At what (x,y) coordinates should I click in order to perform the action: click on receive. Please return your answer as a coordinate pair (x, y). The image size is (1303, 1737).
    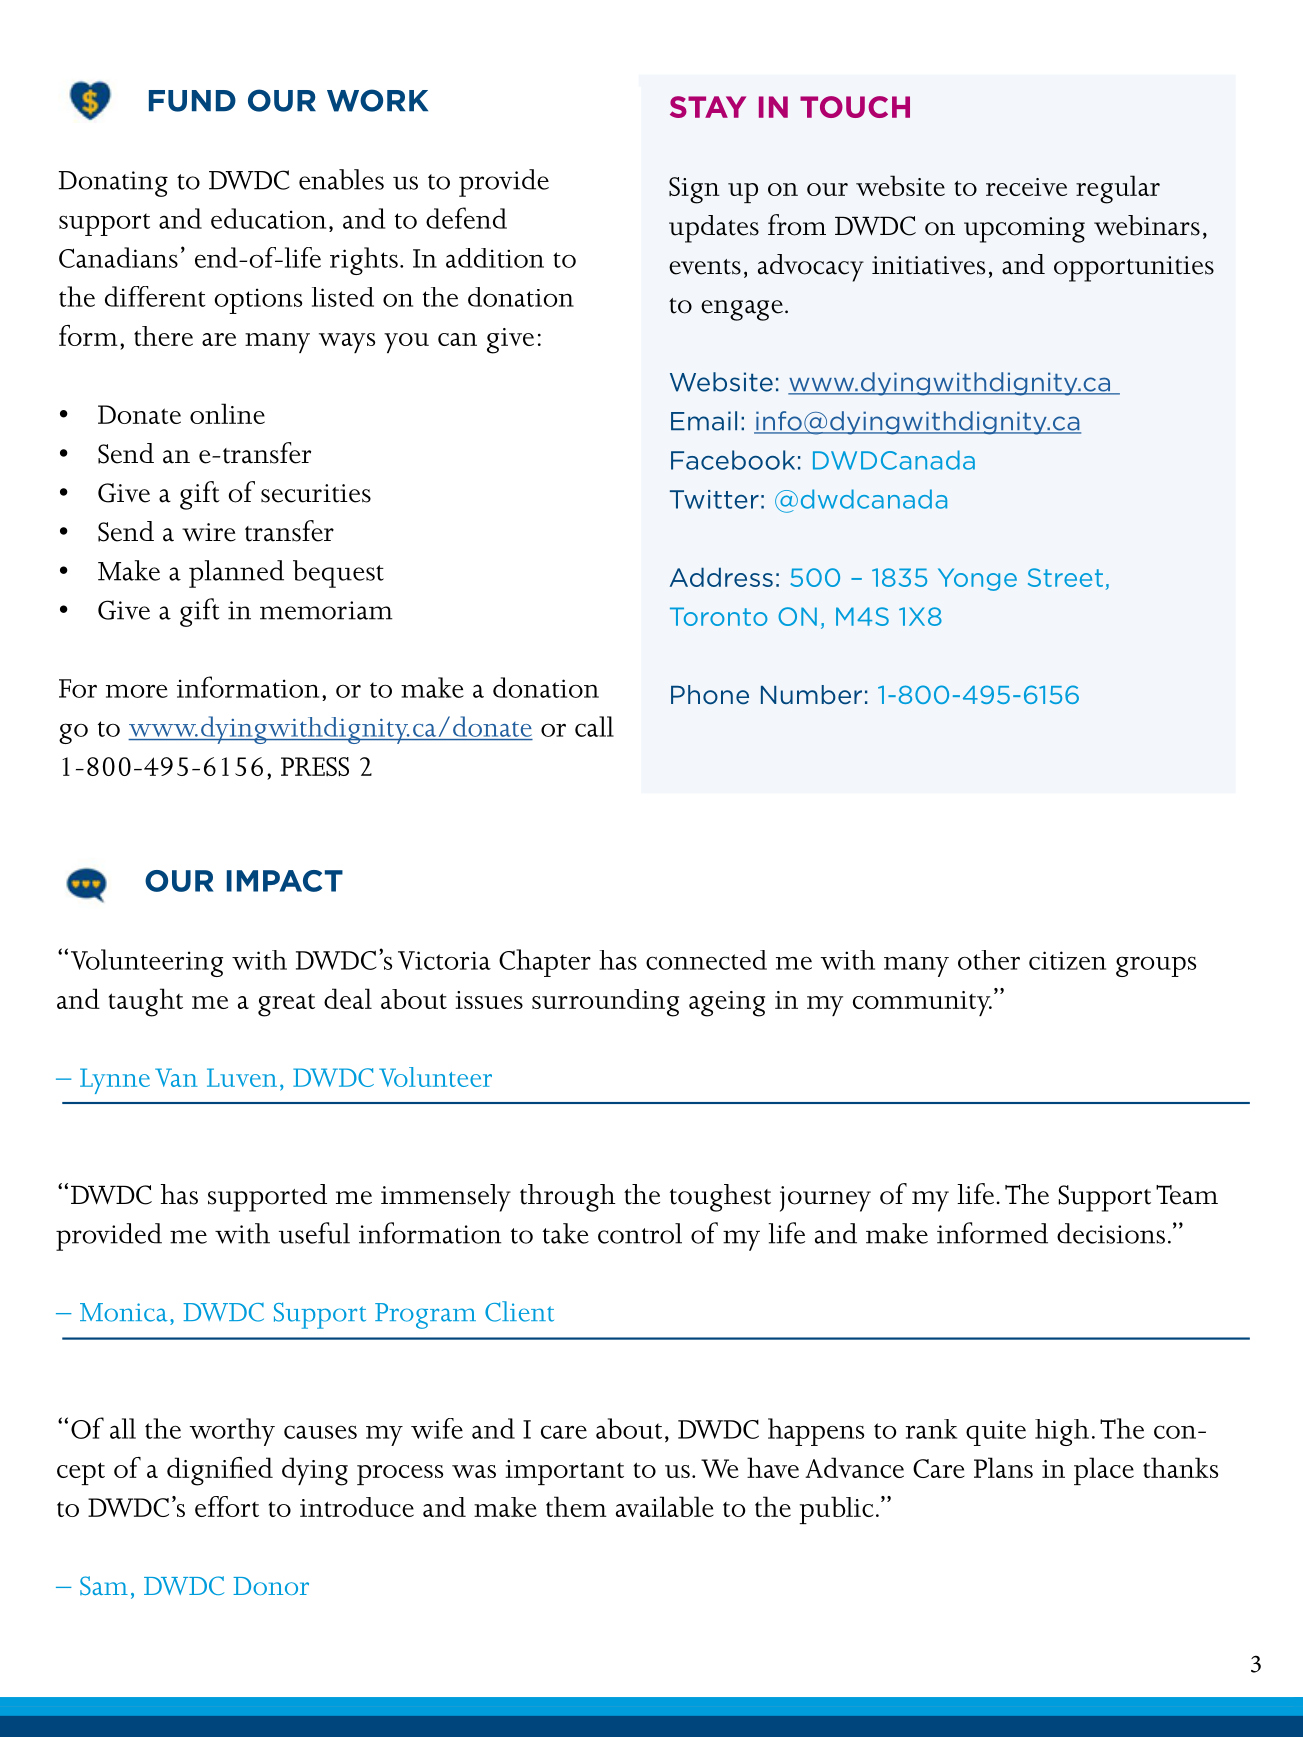
    Looking at the image, I should click on (1026, 187).
